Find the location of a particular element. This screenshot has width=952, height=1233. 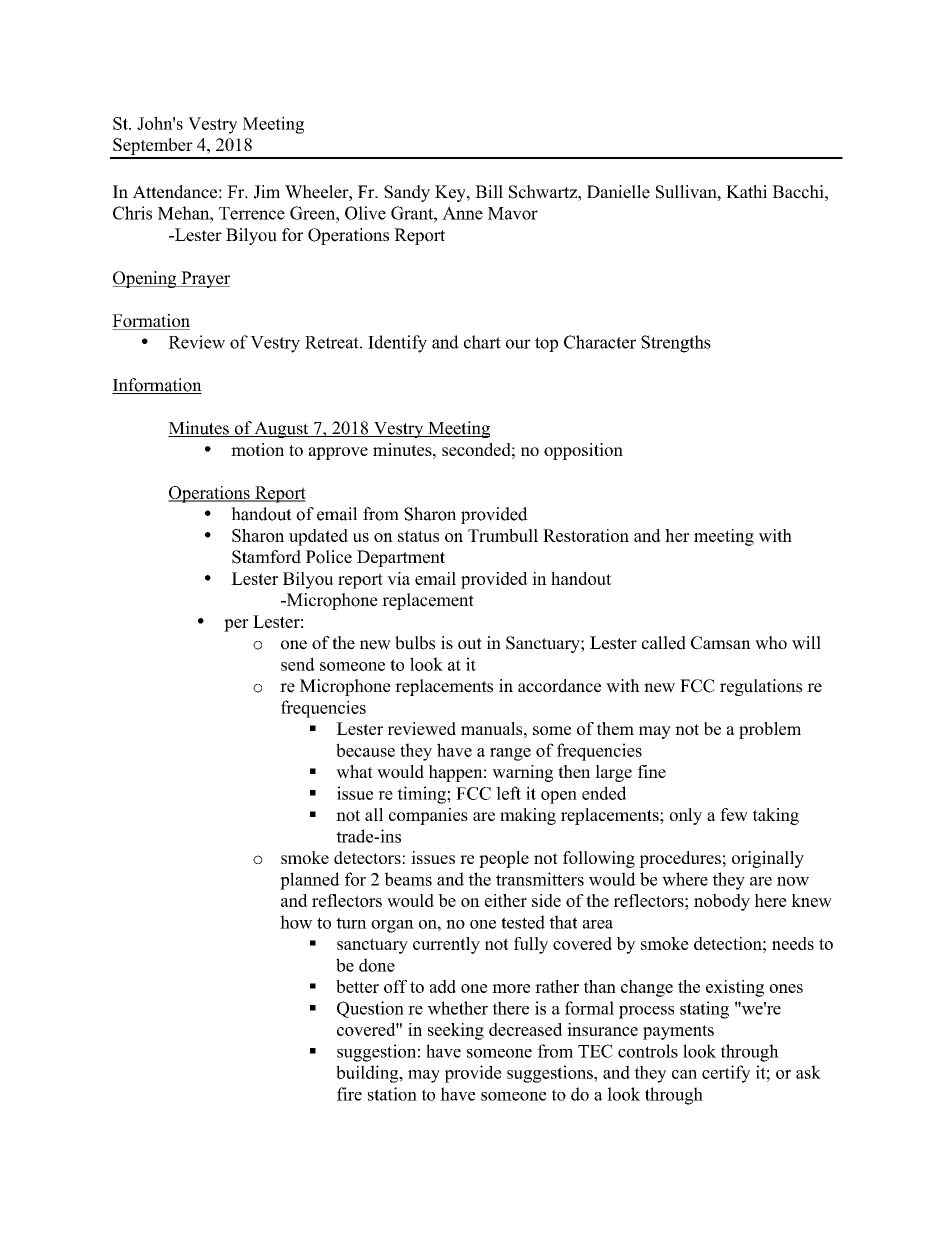

left is located at coordinates (508, 793).
